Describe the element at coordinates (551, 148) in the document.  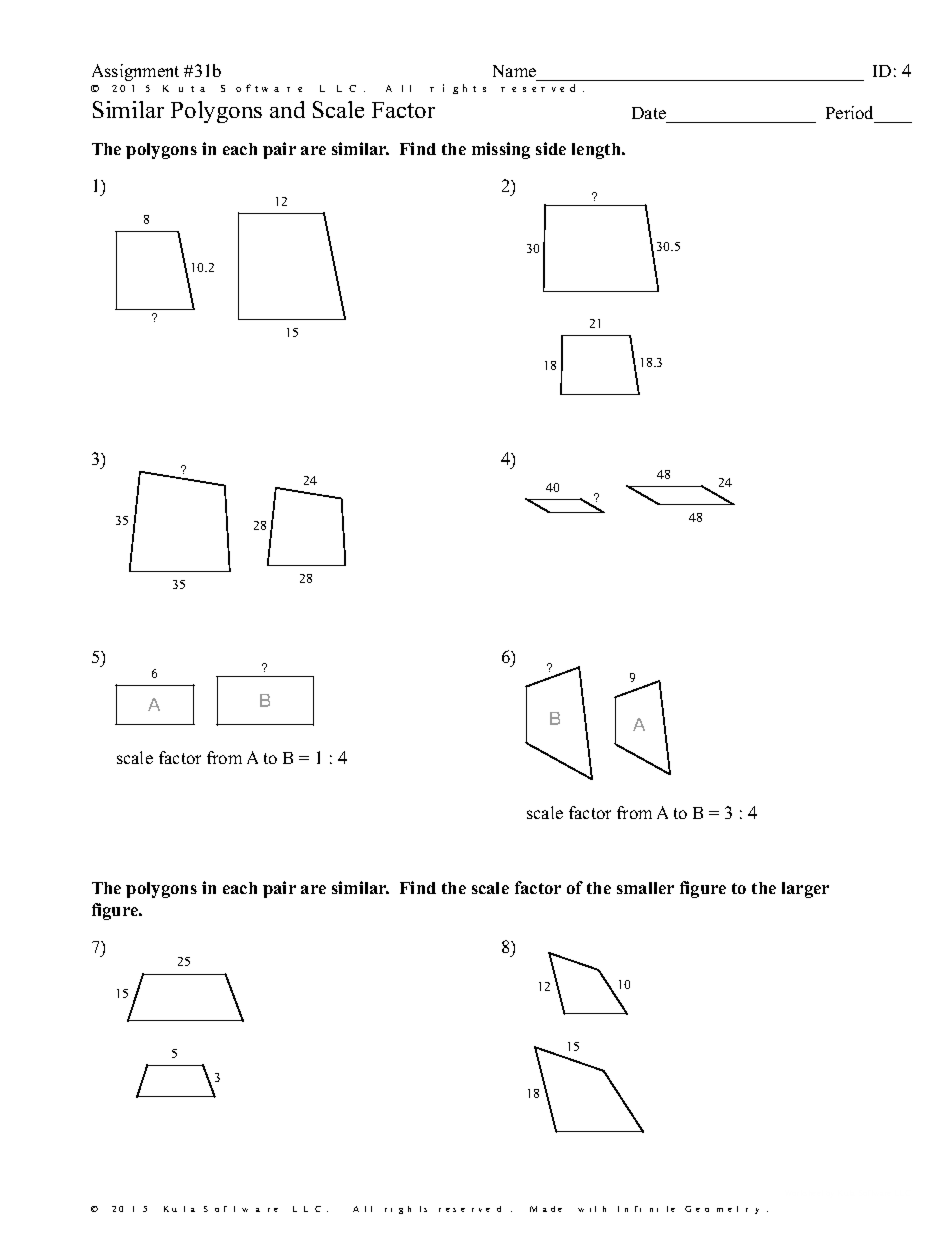
I see `side` at that location.
